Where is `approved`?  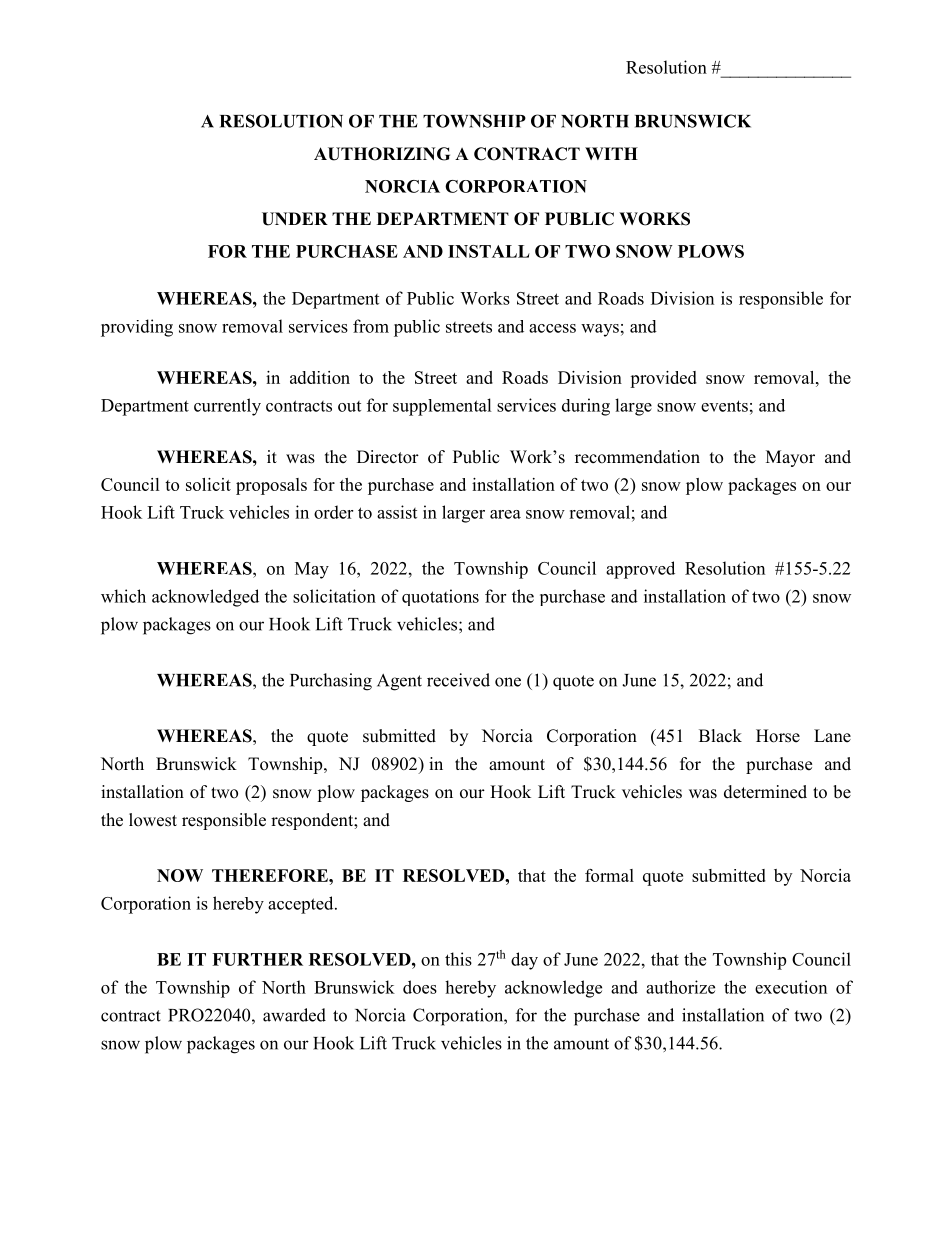 approved is located at coordinates (640, 570).
